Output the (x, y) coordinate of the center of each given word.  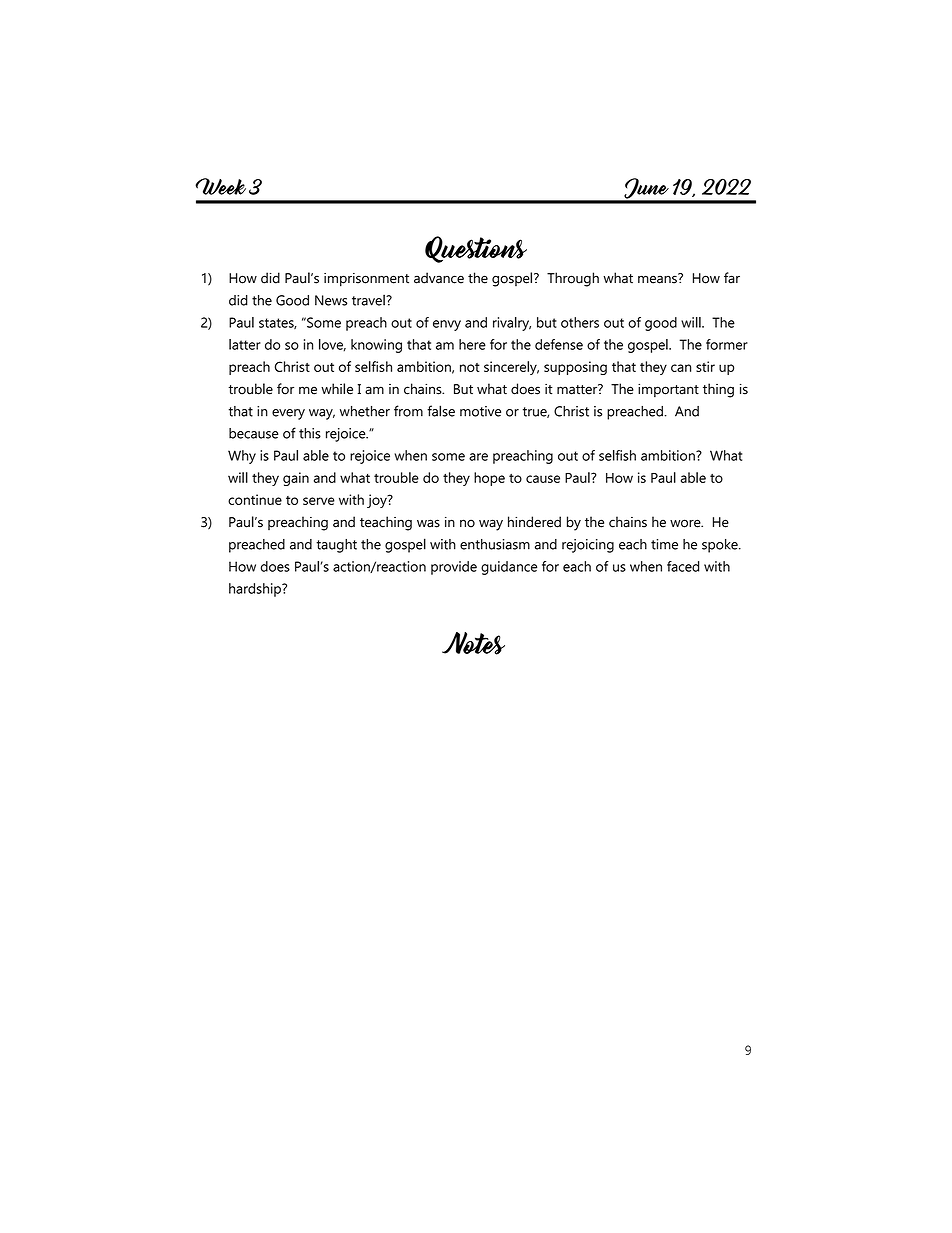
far (732, 278)
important (668, 390)
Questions (476, 249)
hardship (256, 590)
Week (220, 186)
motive (480, 411)
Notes (473, 643)
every (288, 414)
